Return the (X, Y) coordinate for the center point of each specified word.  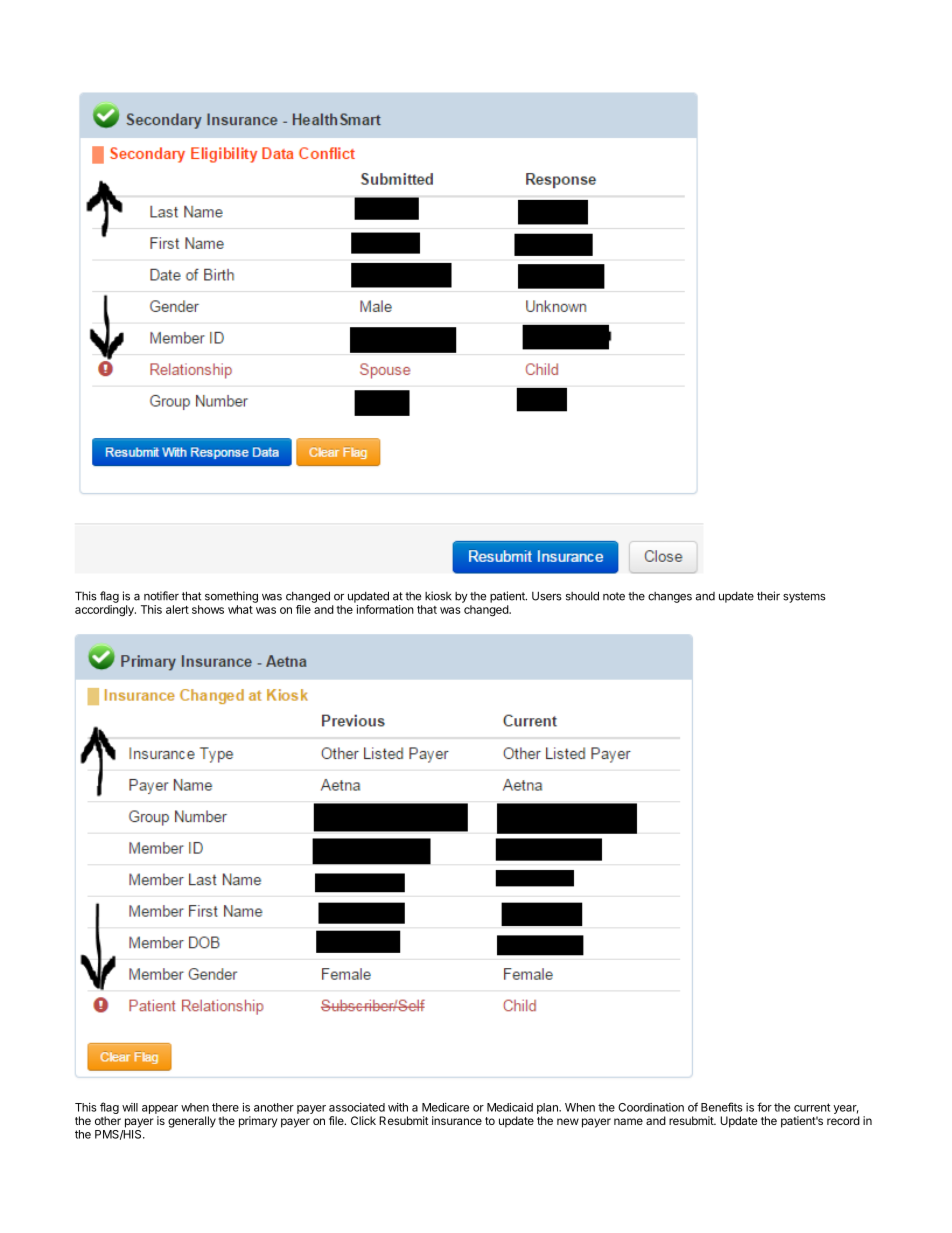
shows (208, 609)
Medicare (445, 1107)
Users (547, 596)
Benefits (722, 1107)
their (768, 596)
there (225, 1107)
